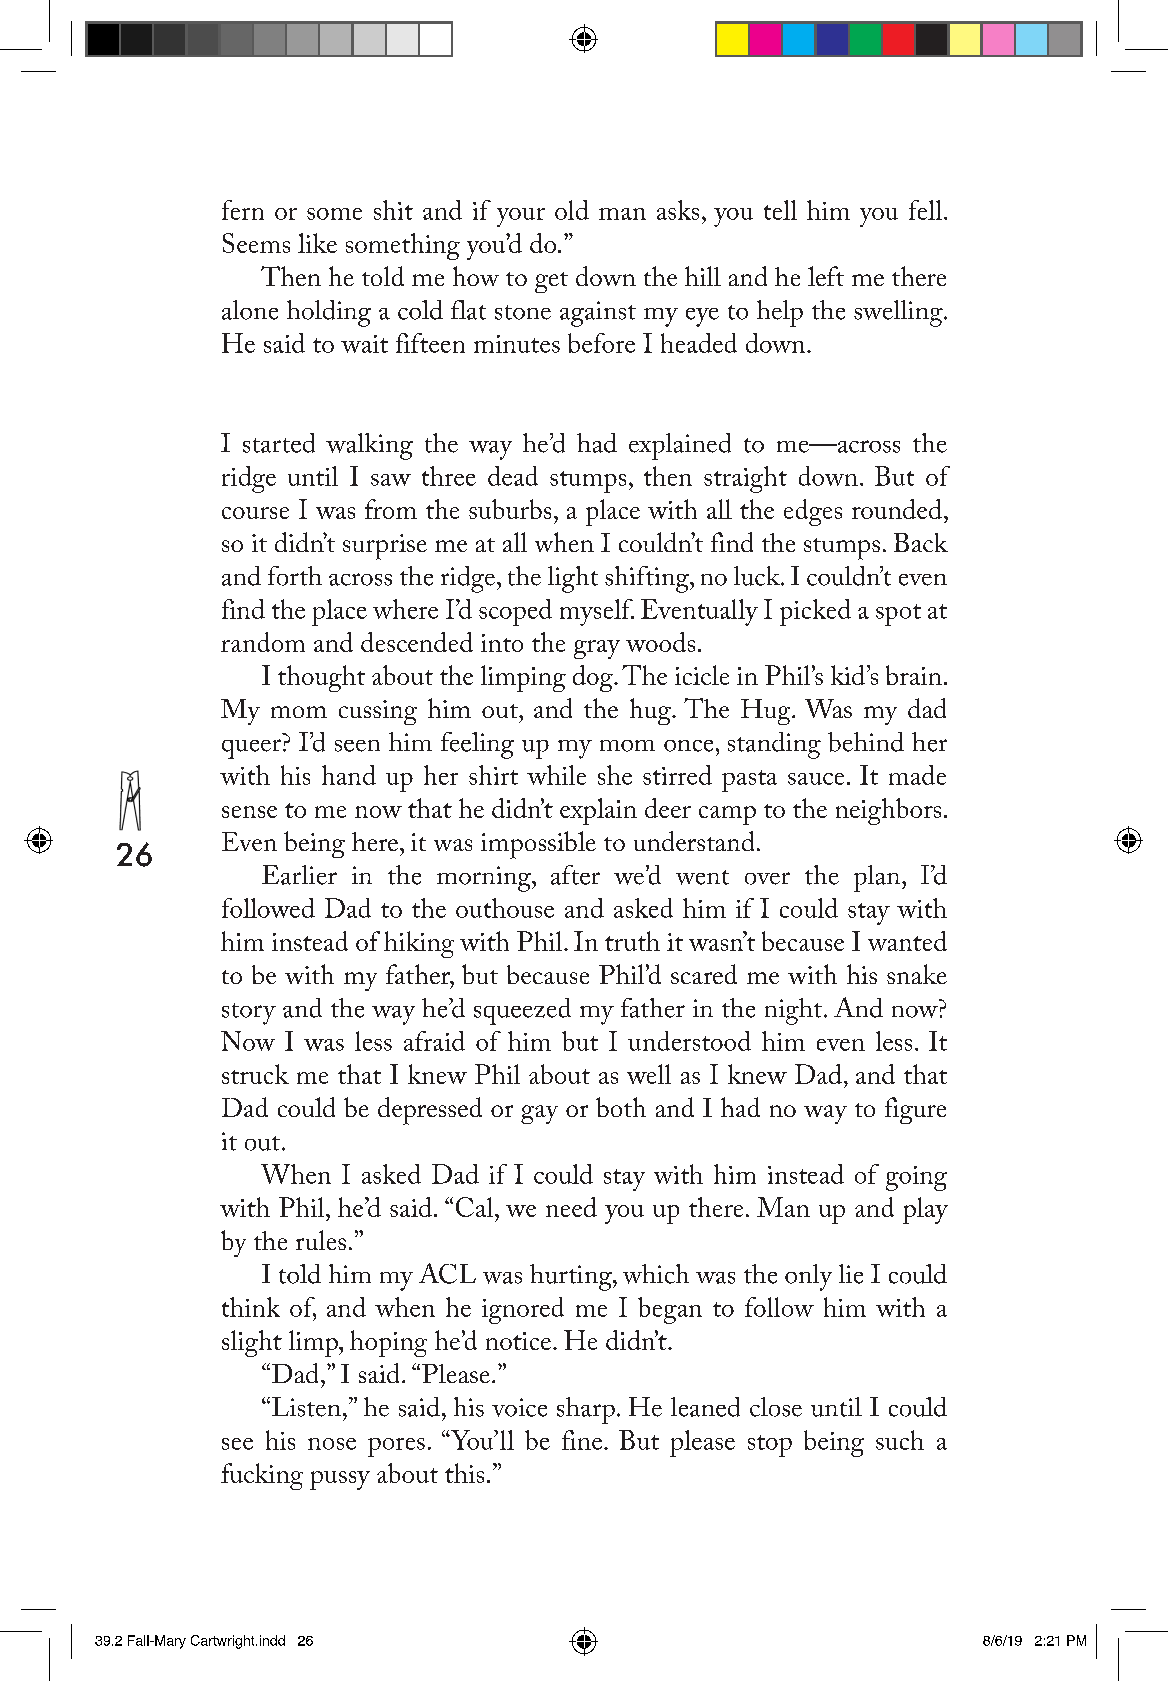 This screenshot has height=1681, width=1168. I want to click on nose, so click(332, 1444).
